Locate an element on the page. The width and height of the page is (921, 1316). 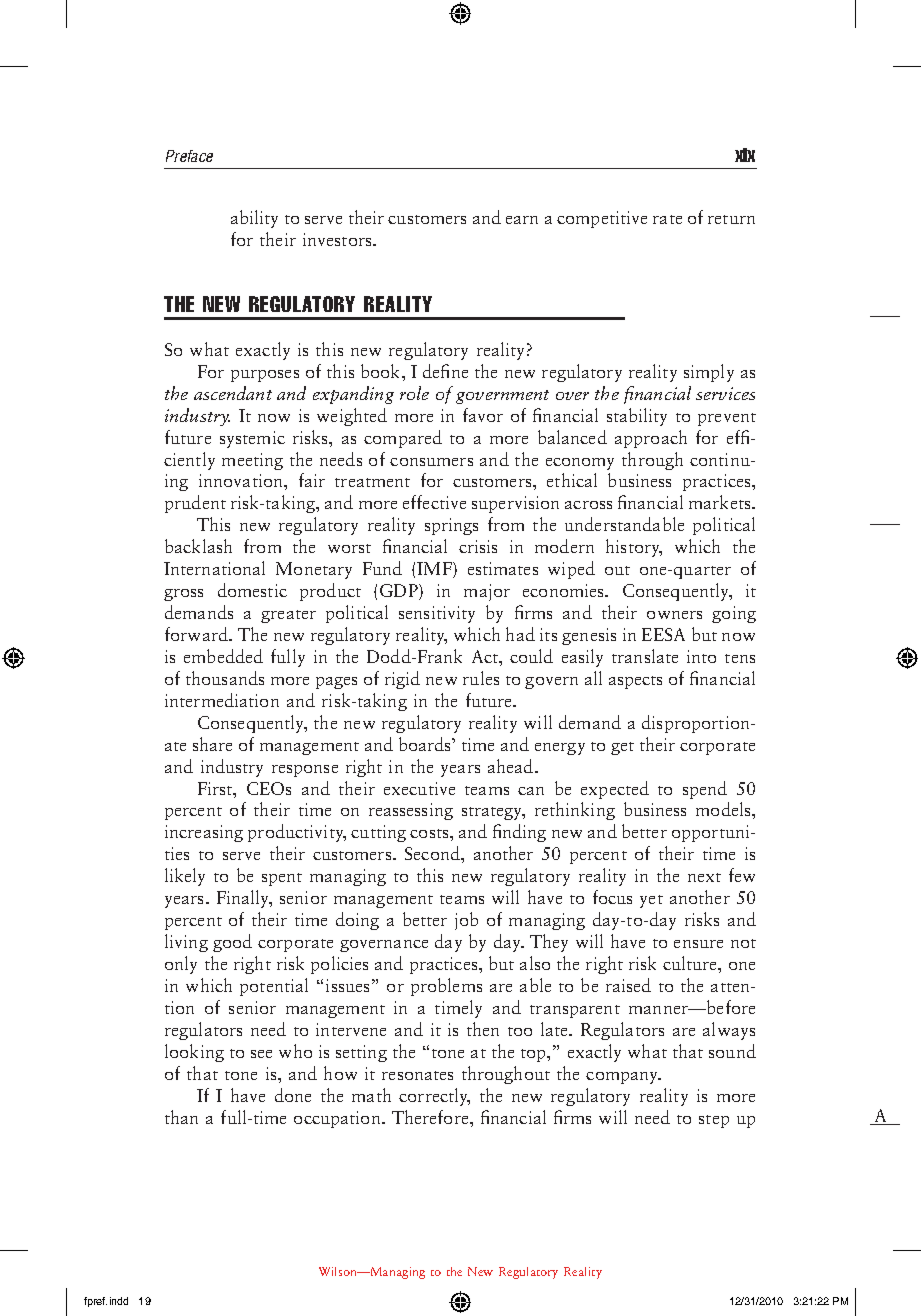
get is located at coordinates (622, 748).
